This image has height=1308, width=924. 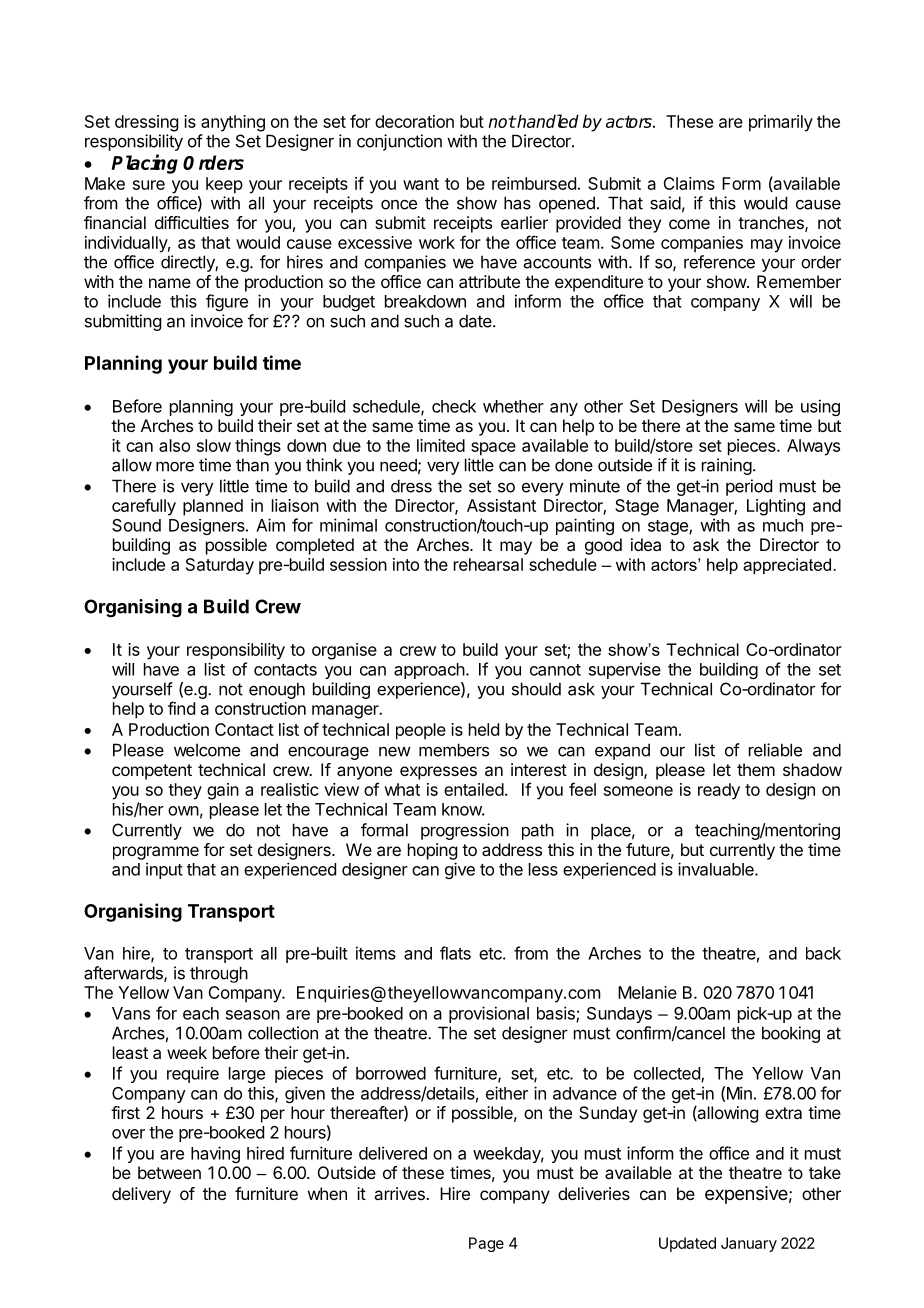 What do you see at coordinates (781, 123) in the image?
I see `primarily` at bounding box center [781, 123].
